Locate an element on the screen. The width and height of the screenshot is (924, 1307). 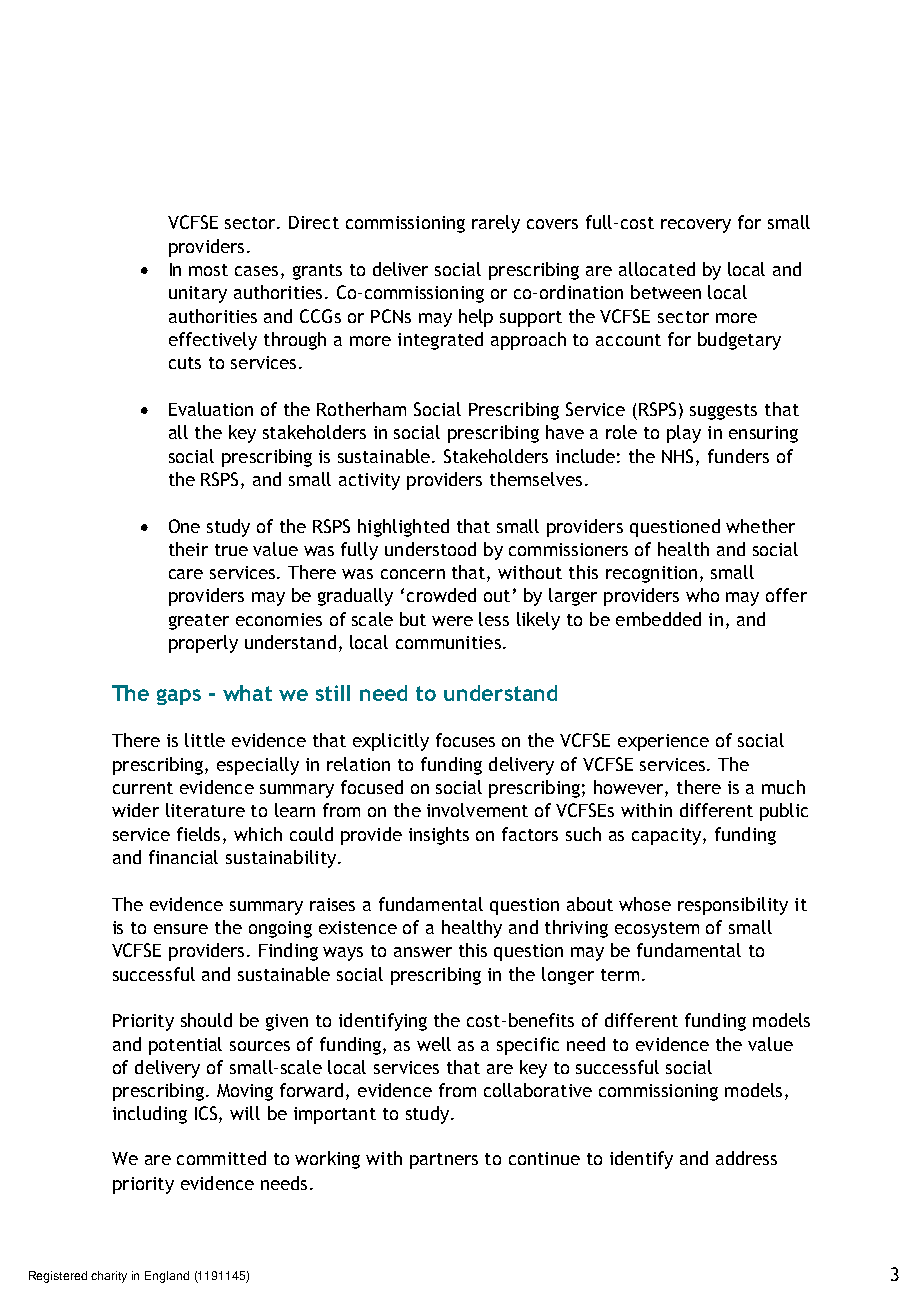
explicitly is located at coordinates (391, 742).
